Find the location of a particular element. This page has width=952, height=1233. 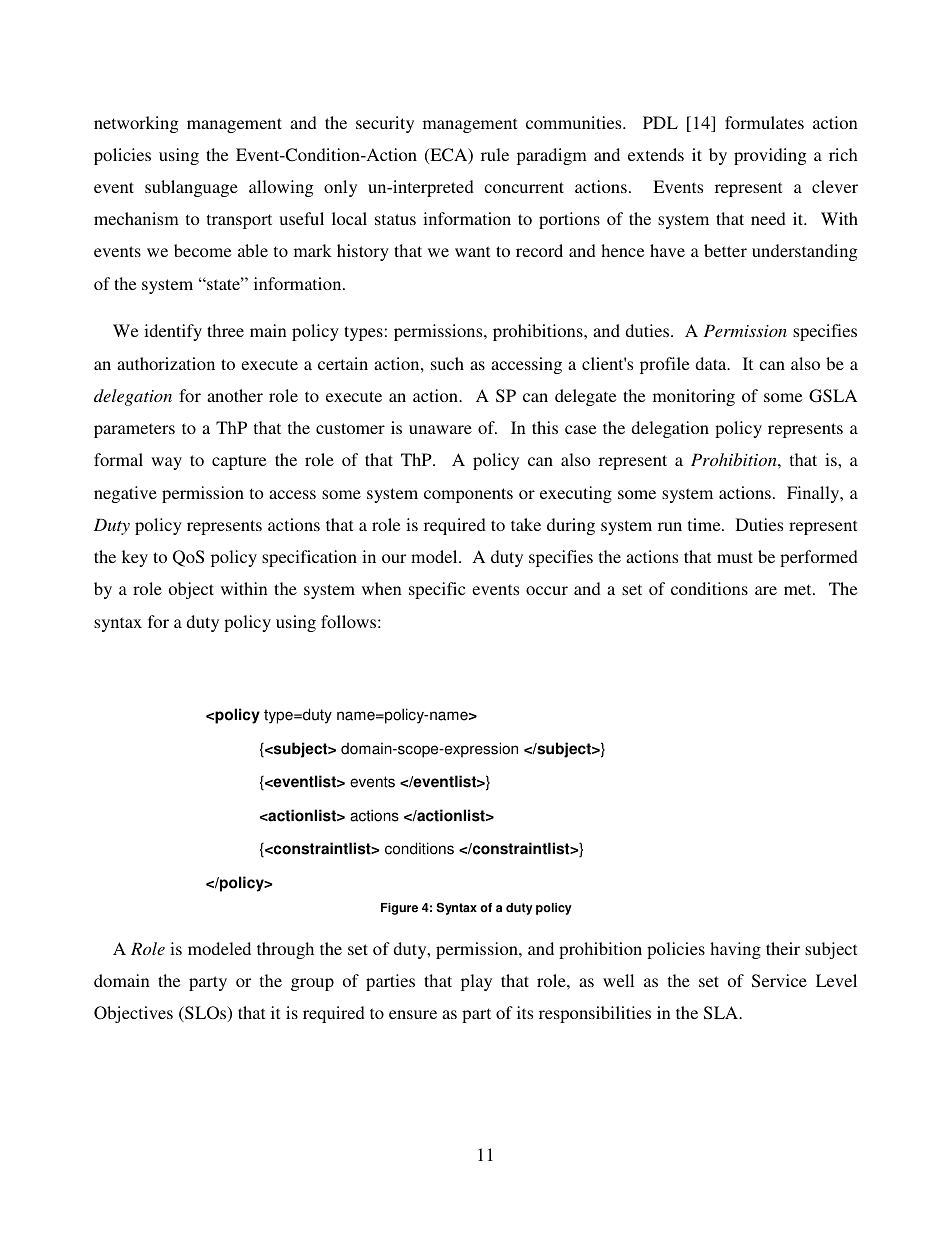

another is located at coordinates (235, 395).
